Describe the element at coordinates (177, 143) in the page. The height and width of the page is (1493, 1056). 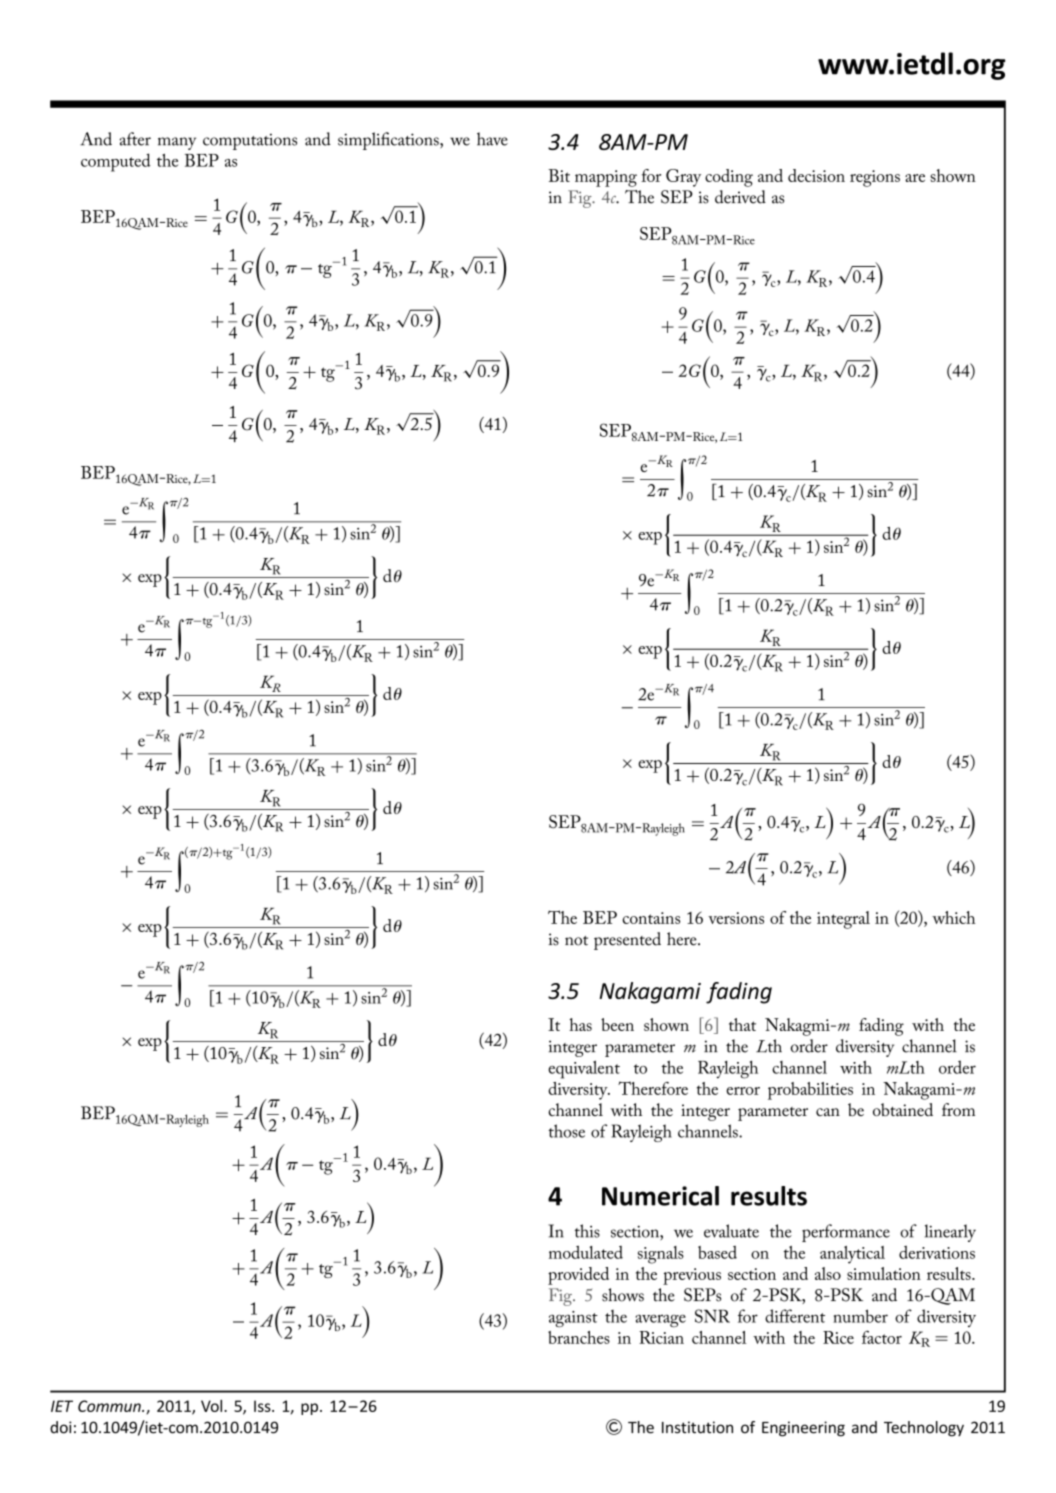
I see `many` at that location.
